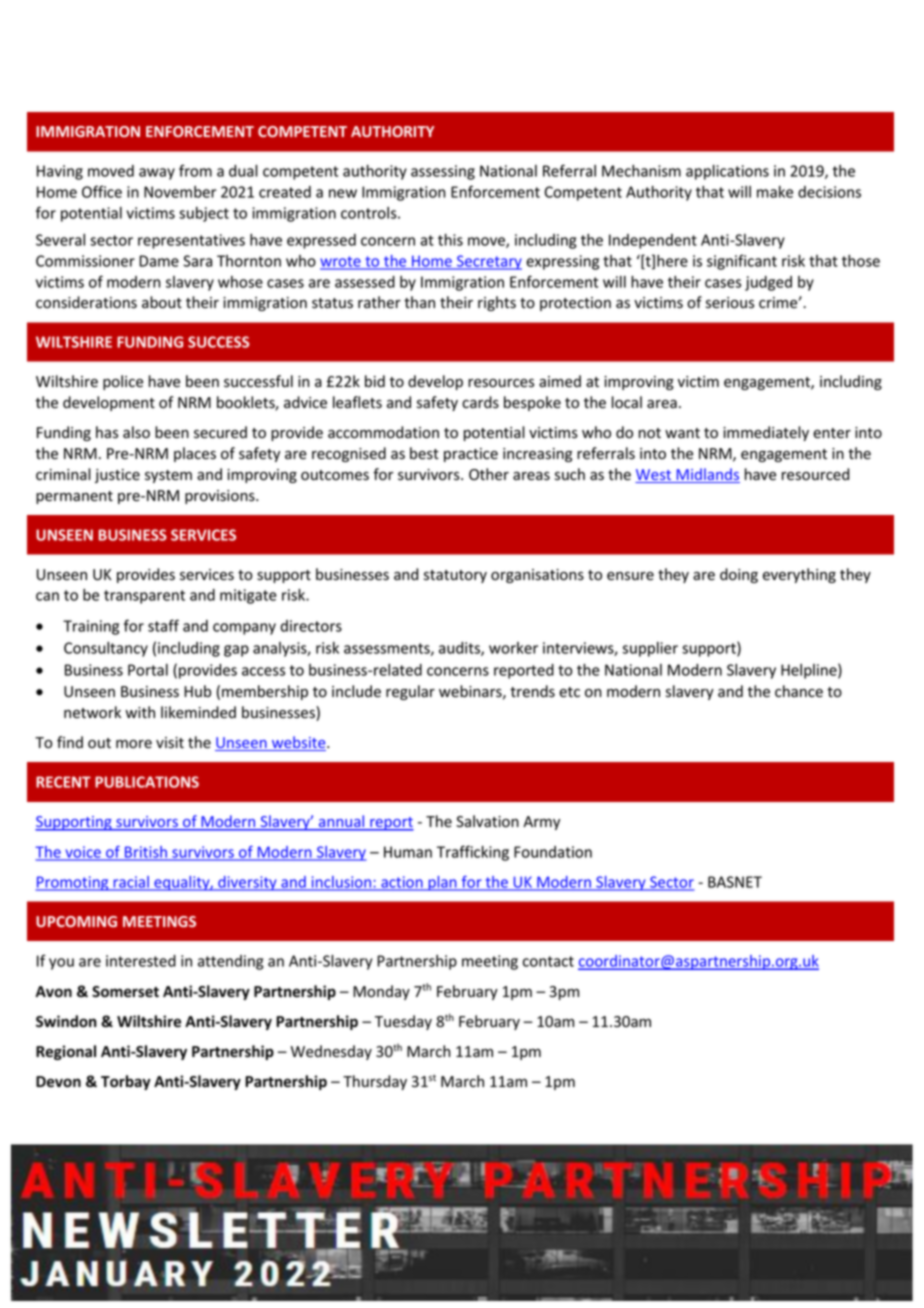  What do you see at coordinates (136, 432) in the screenshot?
I see `also` at bounding box center [136, 432].
